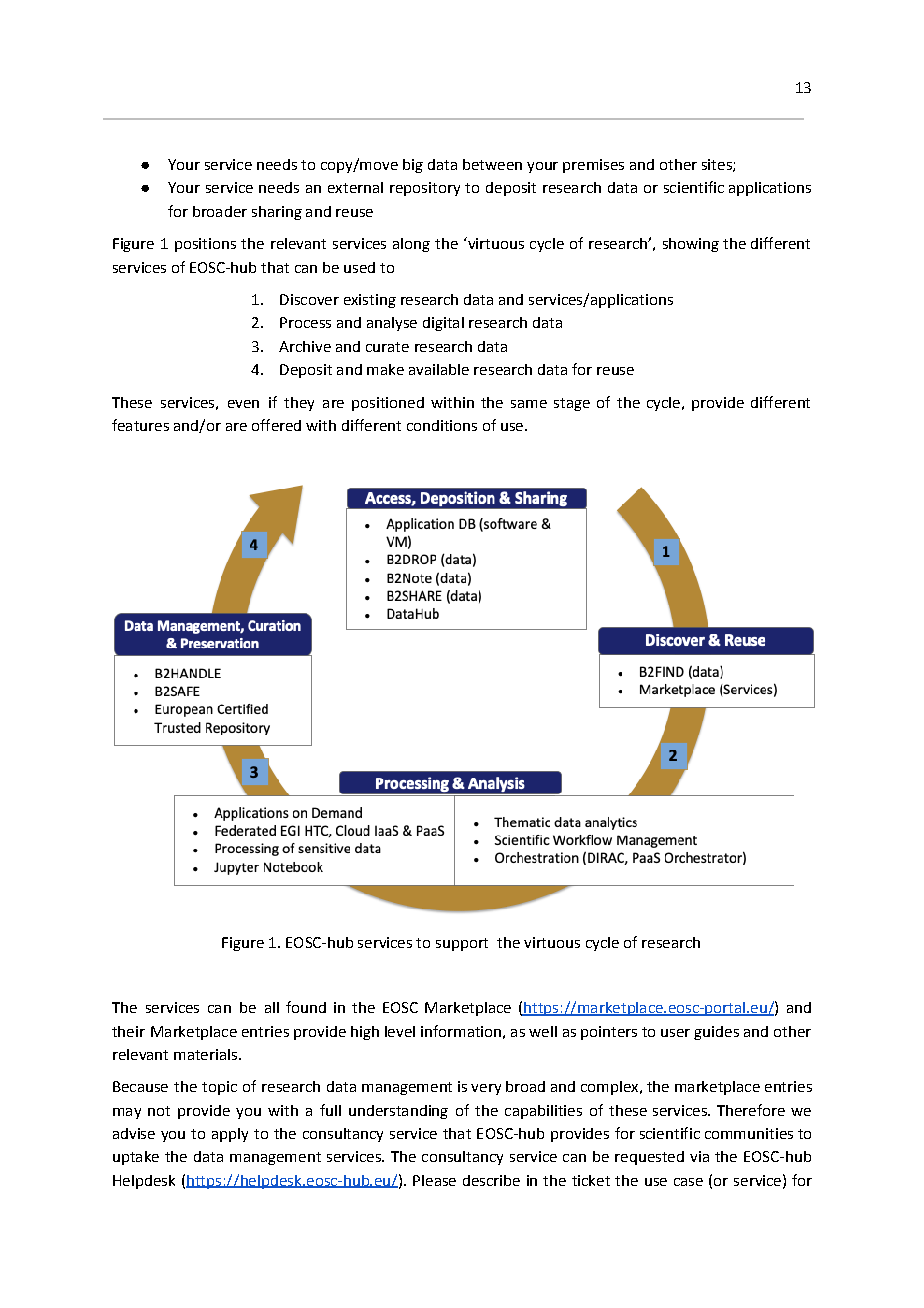 The image size is (924, 1308). What do you see at coordinates (230, 1135) in the document?
I see `apply` at bounding box center [230, 1135].
